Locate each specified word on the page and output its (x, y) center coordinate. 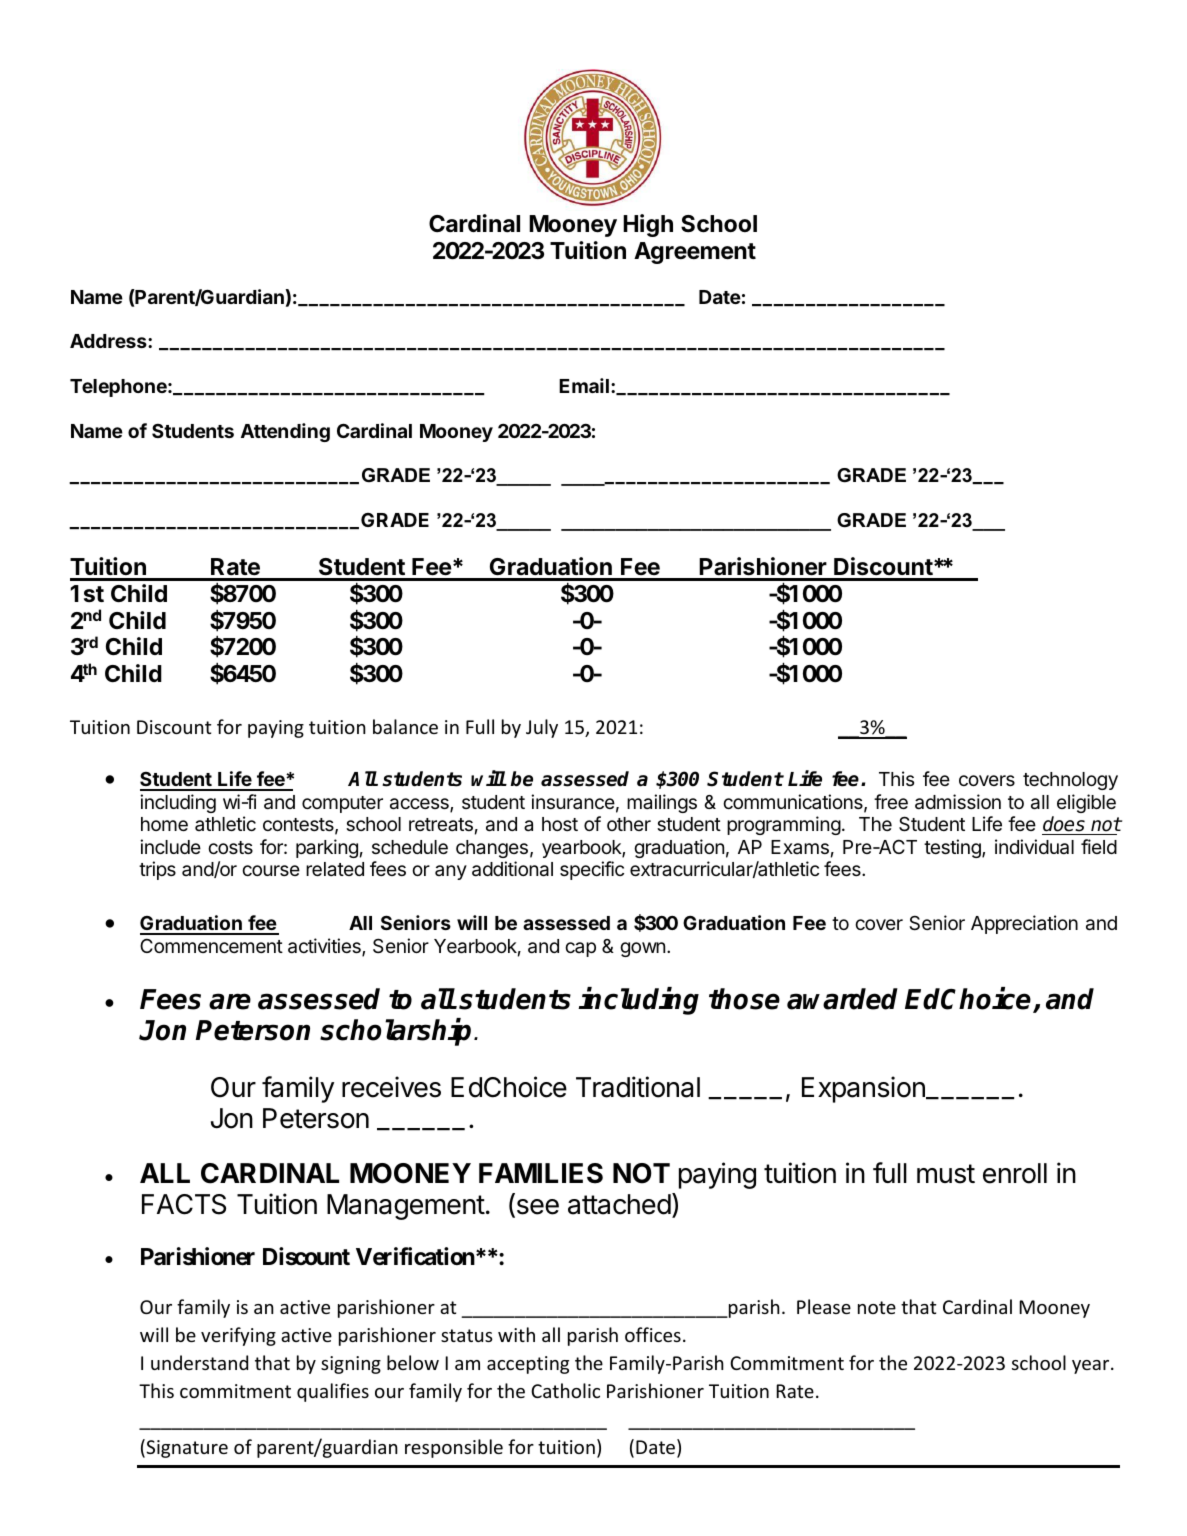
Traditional (638, 1087)
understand (199, 1362)
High (648, 225)
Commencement (211, 945)
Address (109, 341)
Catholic (565, 1390)
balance (405, 726)
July (542, 728)
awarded (842, 999)
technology (1070, 781)
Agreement (695, 253)
